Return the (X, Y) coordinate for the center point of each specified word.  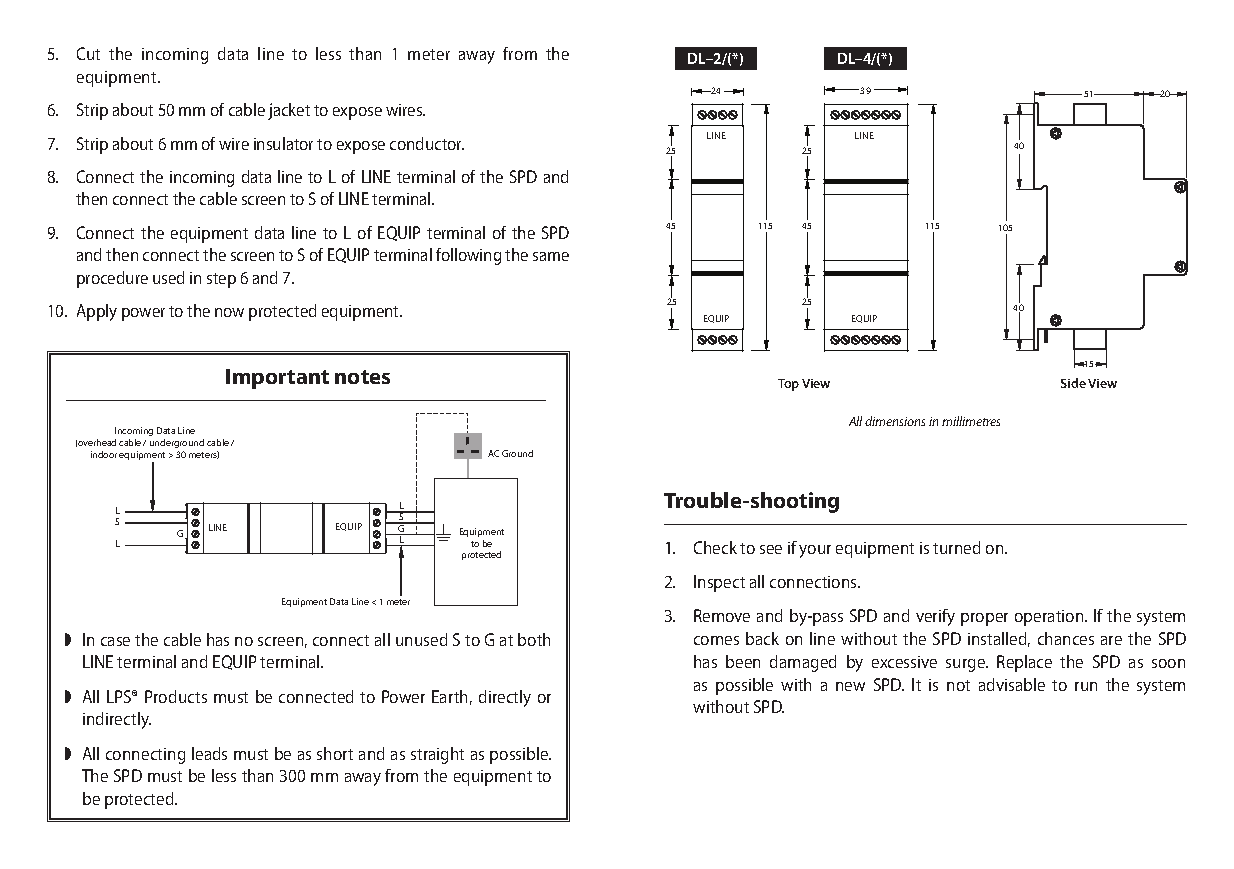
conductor (427, 143)
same (551, 256)
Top (788, 385)
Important (277, 379)
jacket (289, 111)
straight (437, 755)
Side (1073, 383)
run (1086, 686)
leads (209, 753)
